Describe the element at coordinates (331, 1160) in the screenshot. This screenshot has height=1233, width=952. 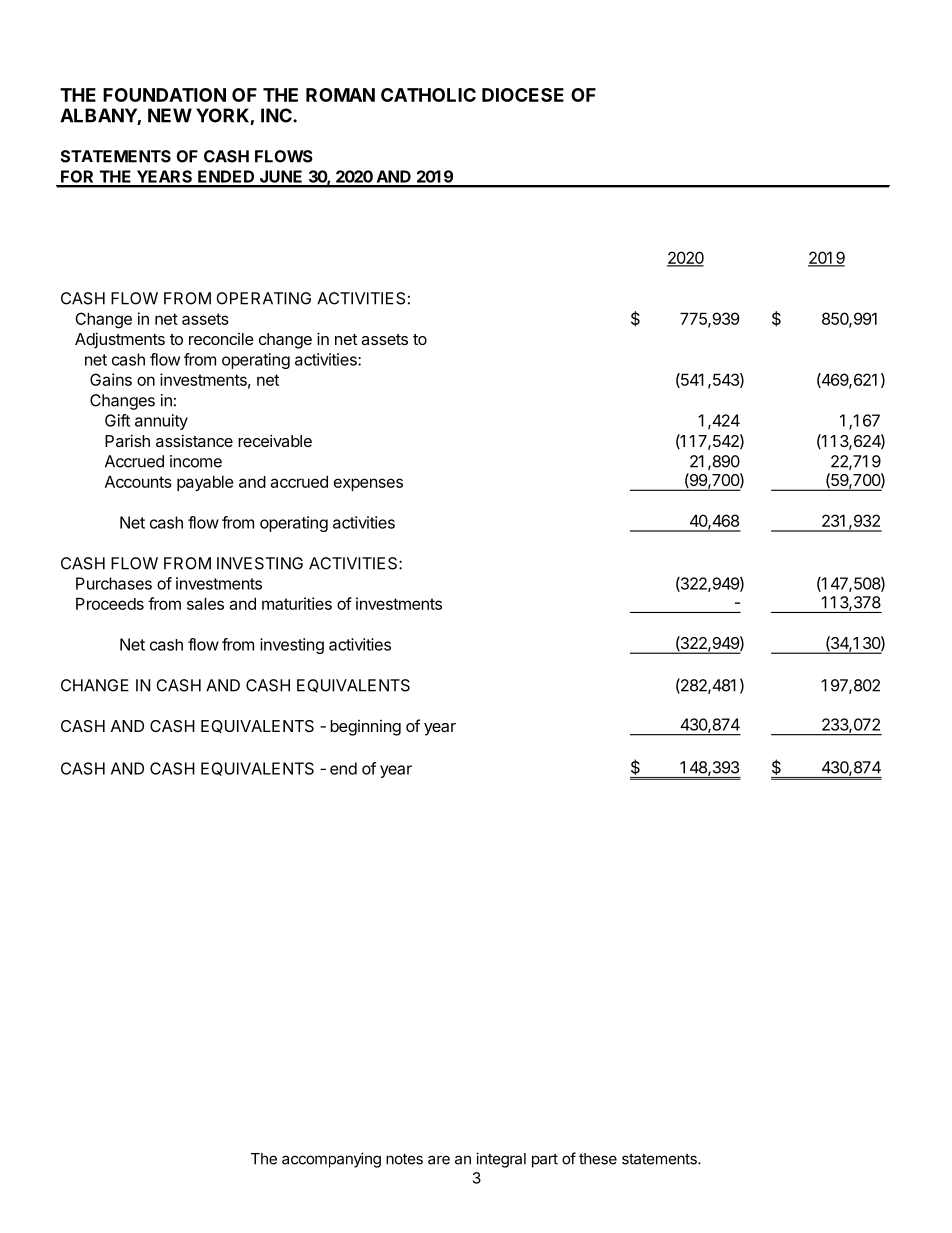
I see `accompanying` at that location.
